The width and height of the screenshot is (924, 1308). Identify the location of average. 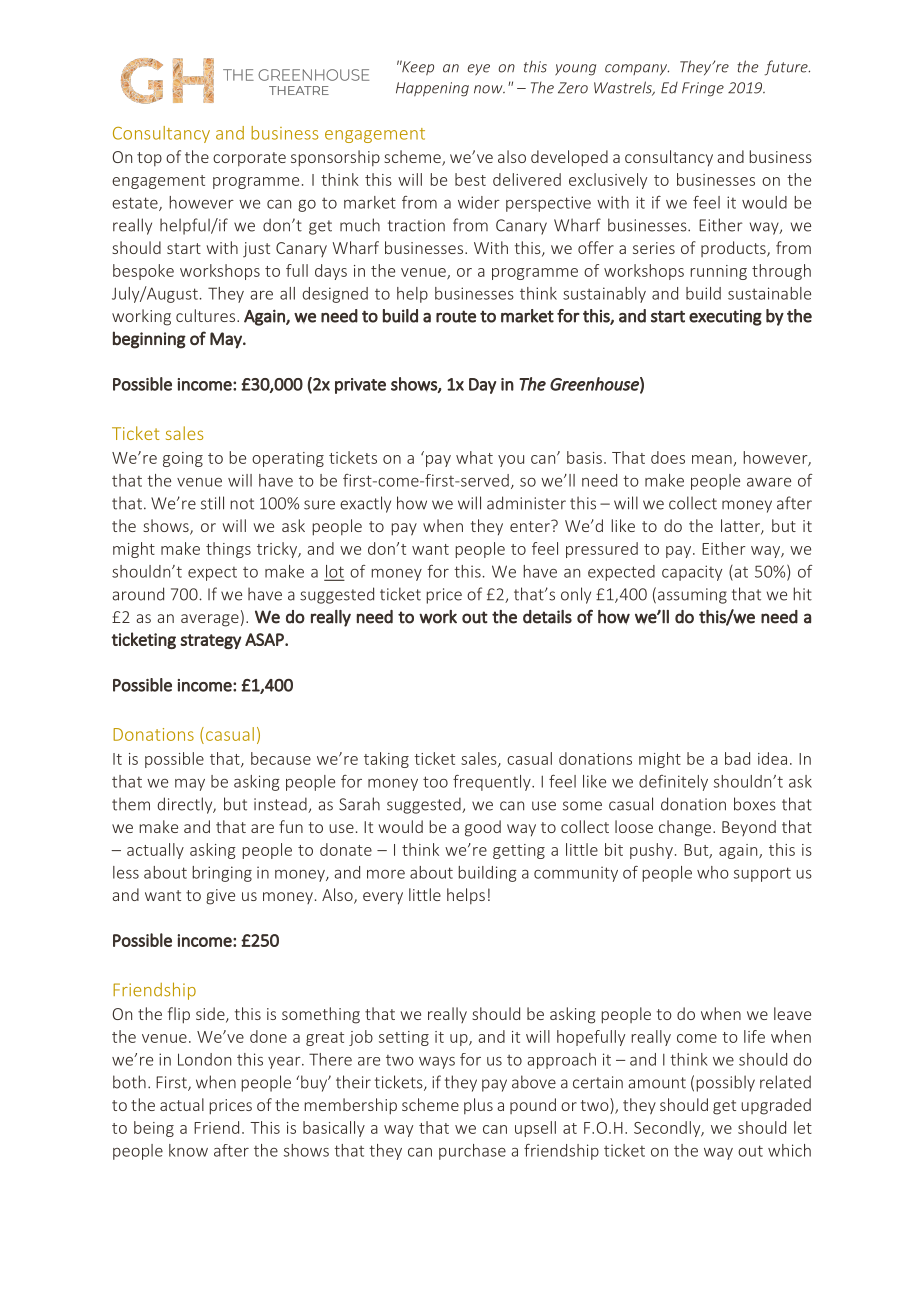
(210, 620).
